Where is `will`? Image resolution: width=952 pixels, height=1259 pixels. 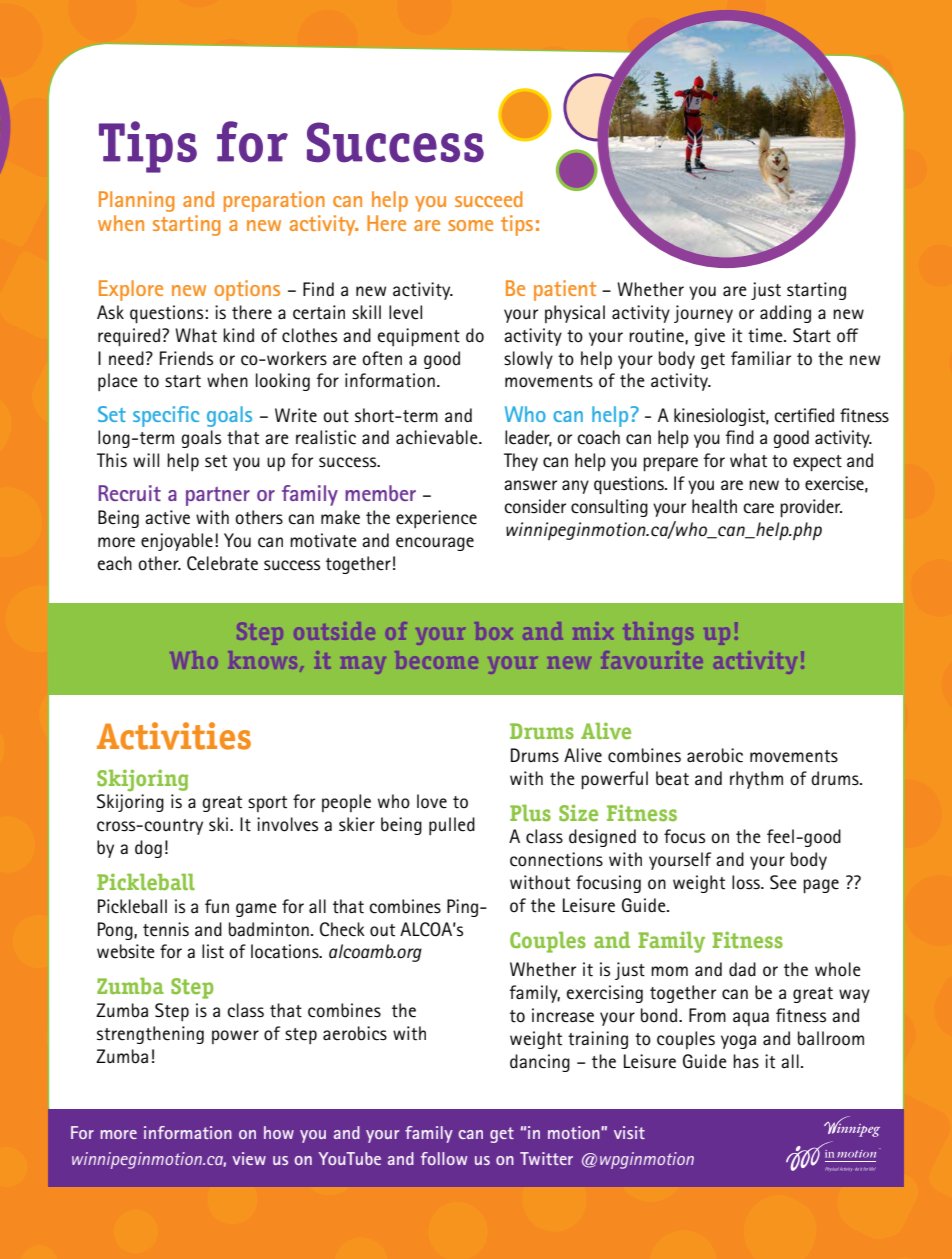 will is located at coordinates (146, 460).
